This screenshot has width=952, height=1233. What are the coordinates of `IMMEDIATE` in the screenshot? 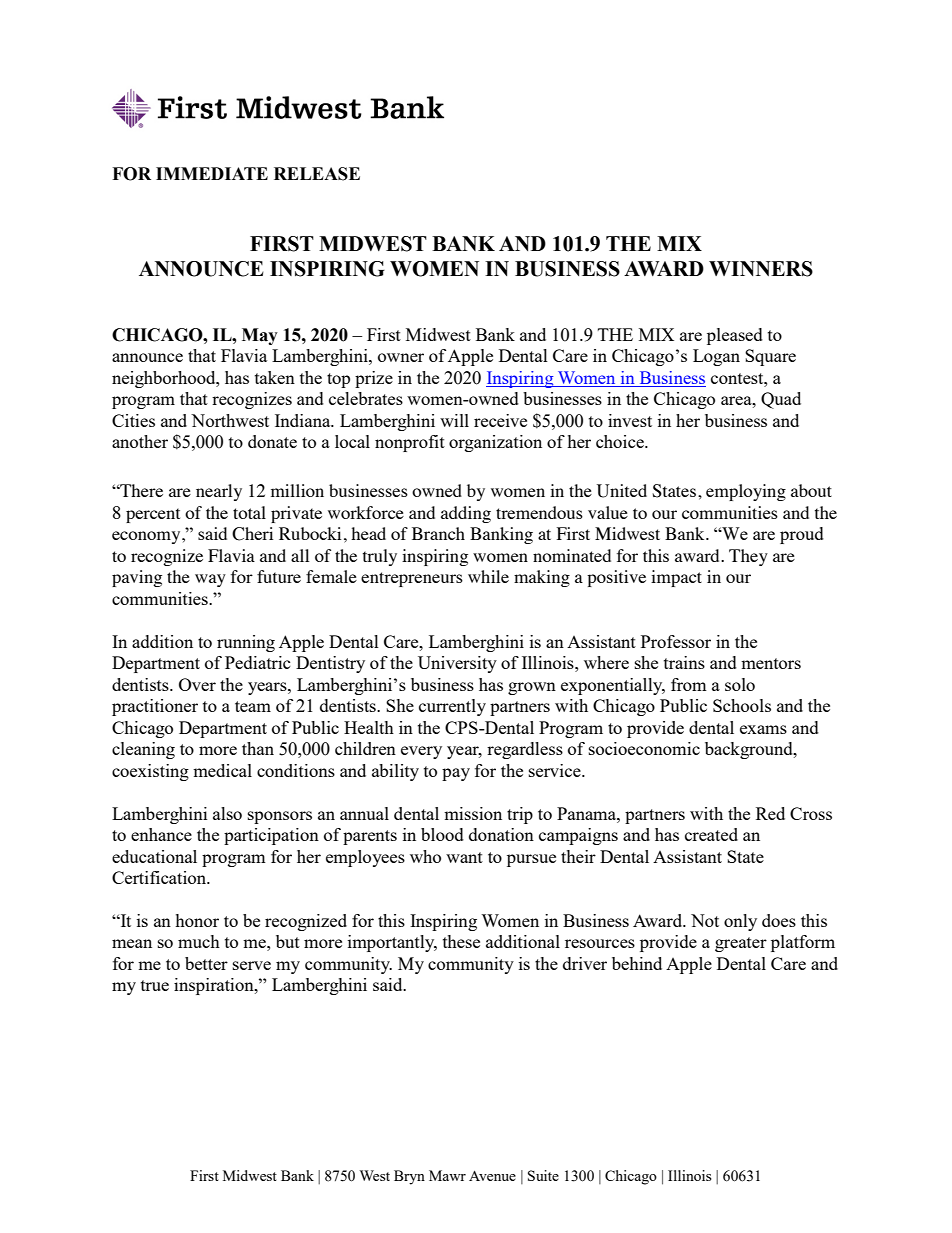 It's located at (212, 173).
